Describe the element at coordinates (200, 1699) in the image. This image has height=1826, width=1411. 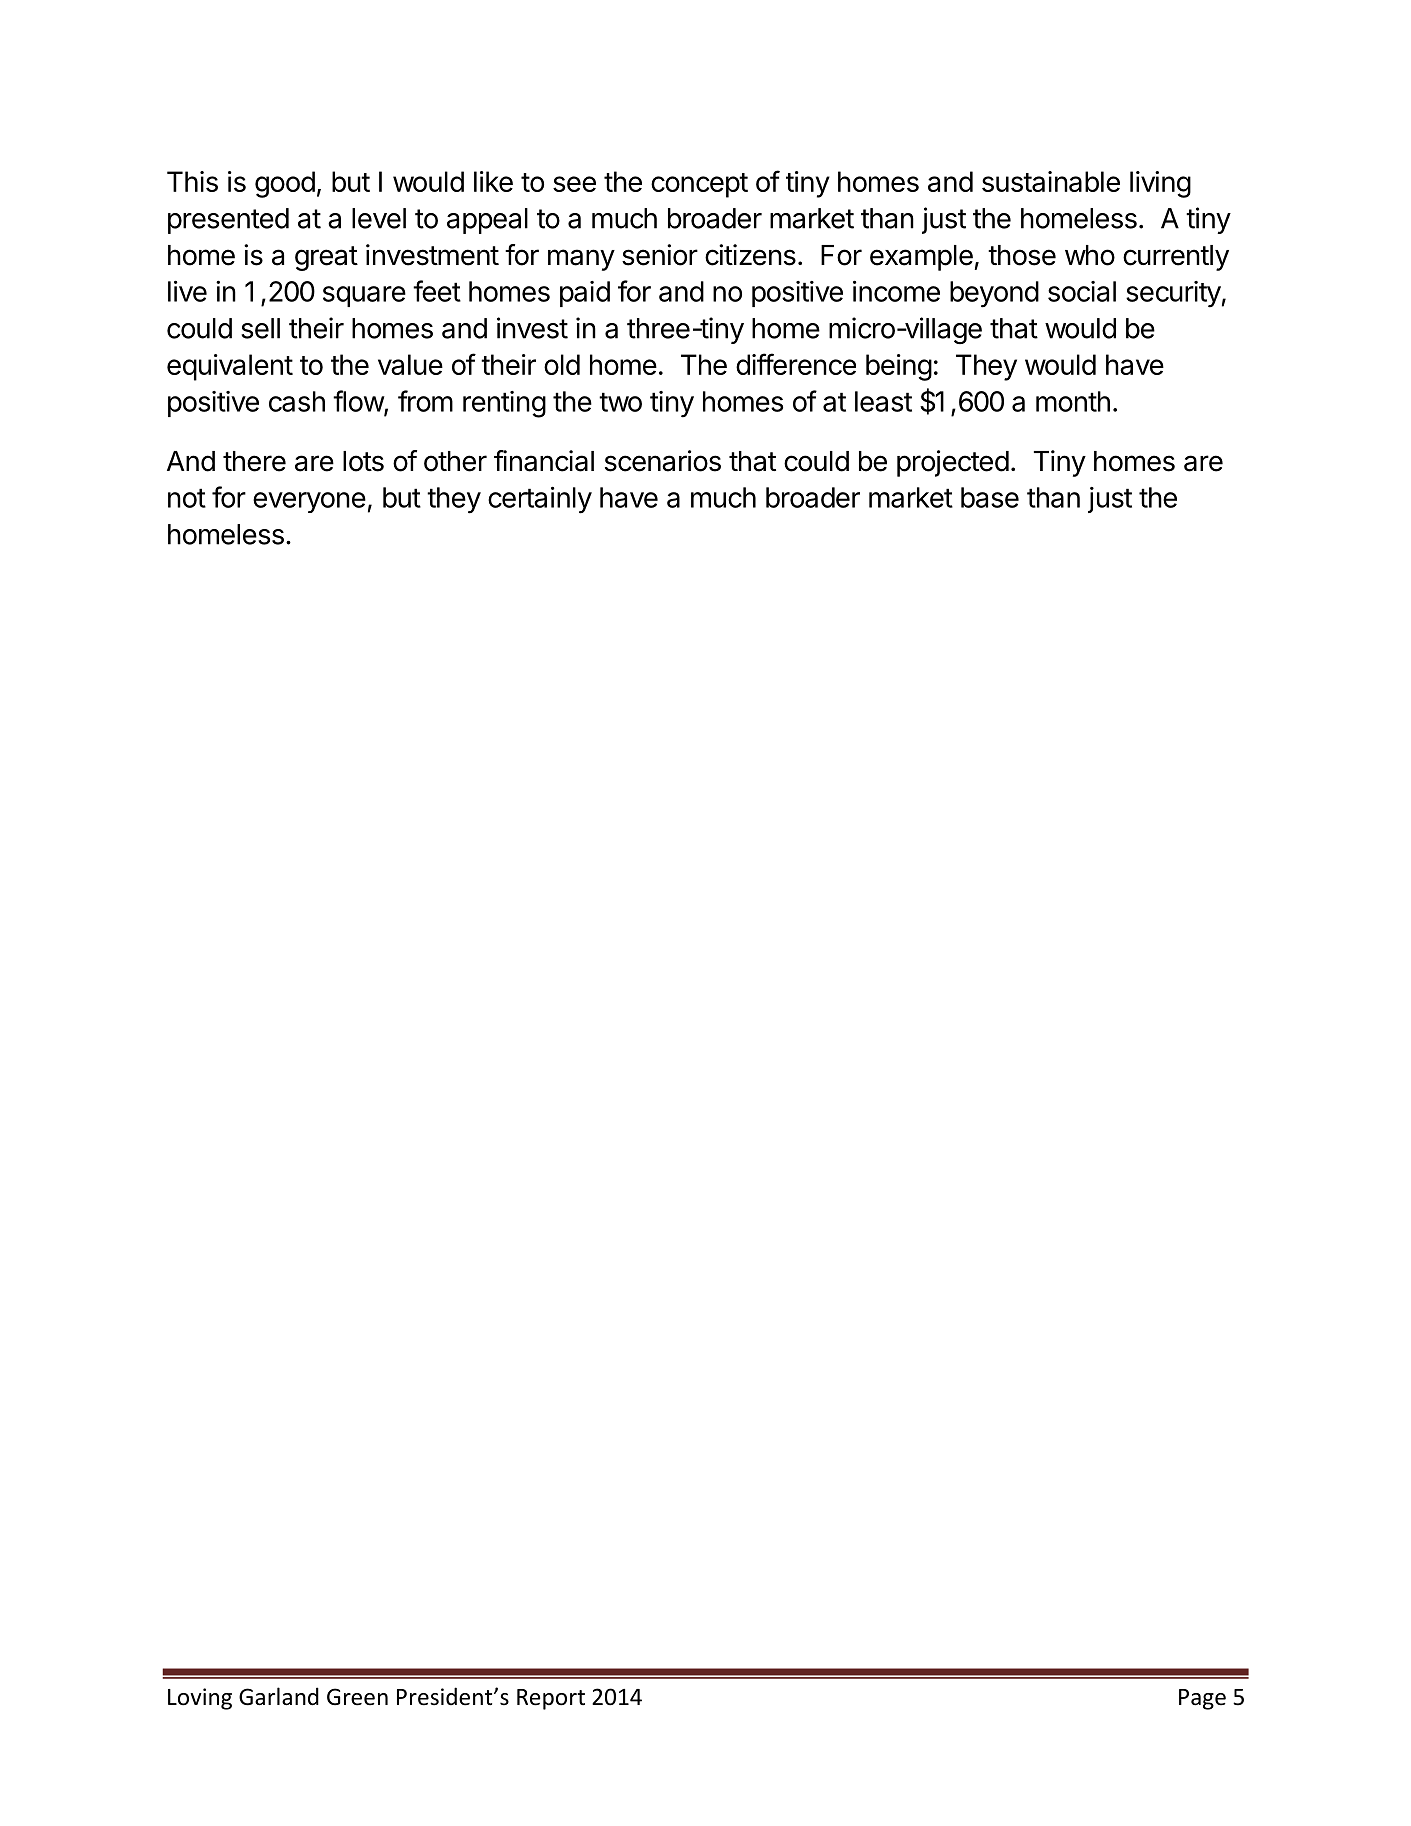
I see `Loving` at that location.
